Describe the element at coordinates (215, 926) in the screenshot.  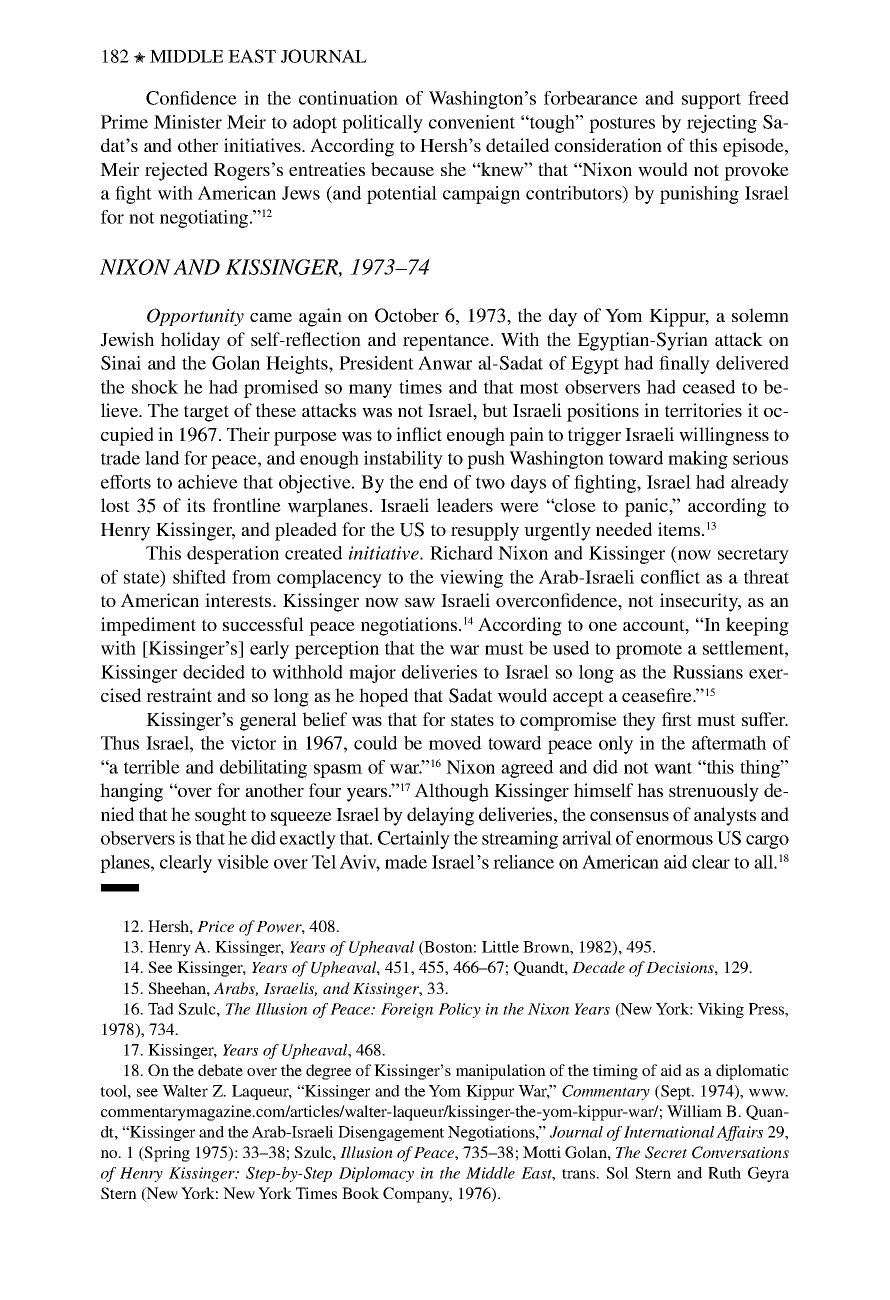
I see `Price` at that location.
